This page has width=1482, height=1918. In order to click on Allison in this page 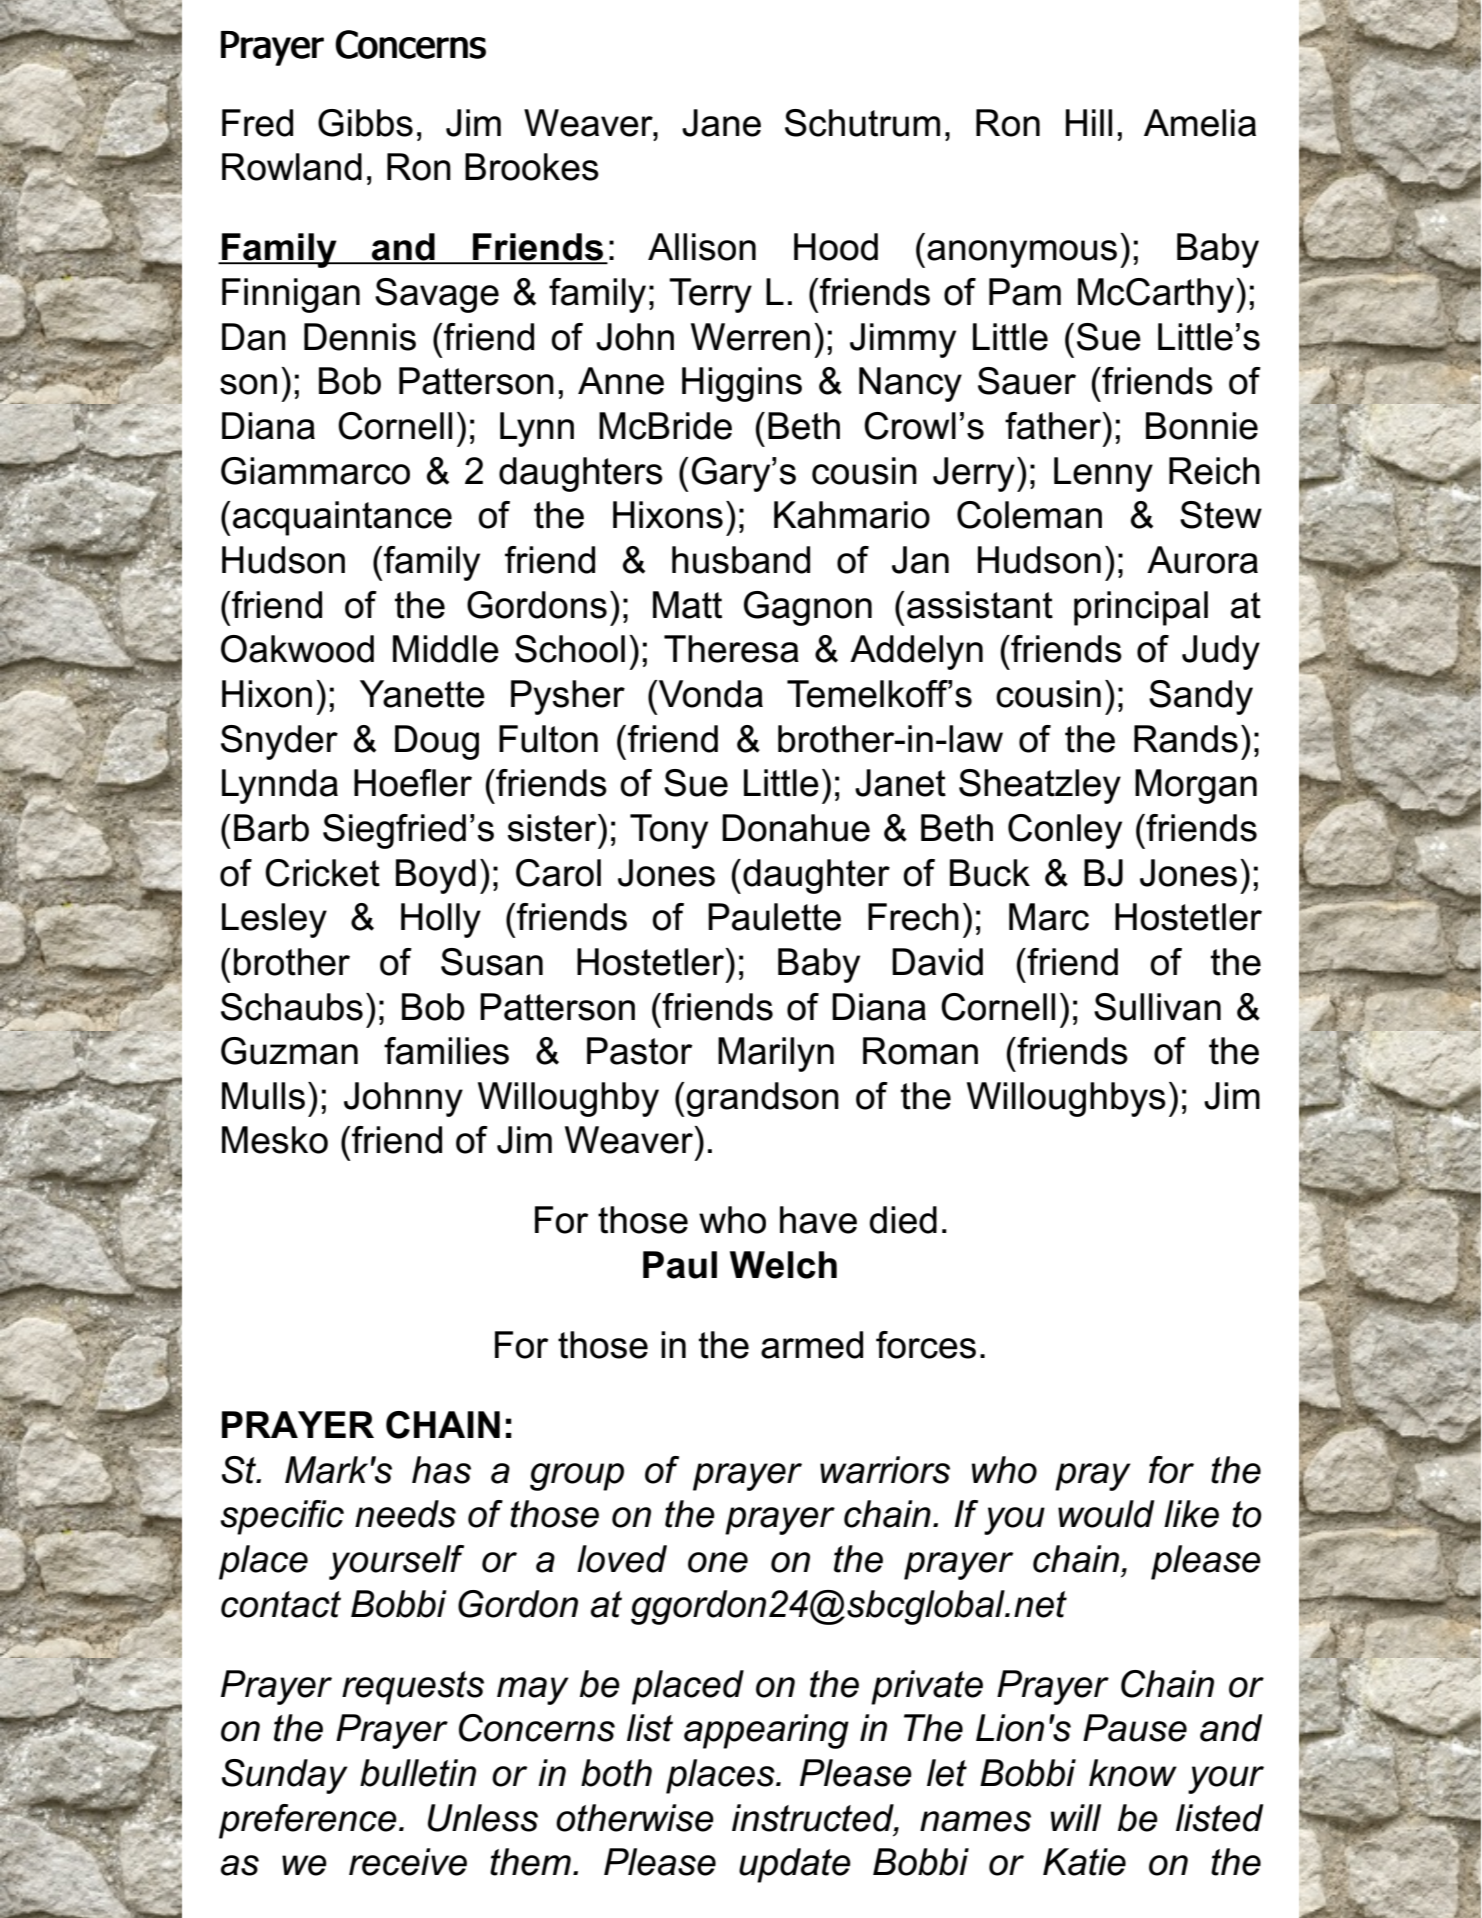, I will do `click(702, 247)`.
